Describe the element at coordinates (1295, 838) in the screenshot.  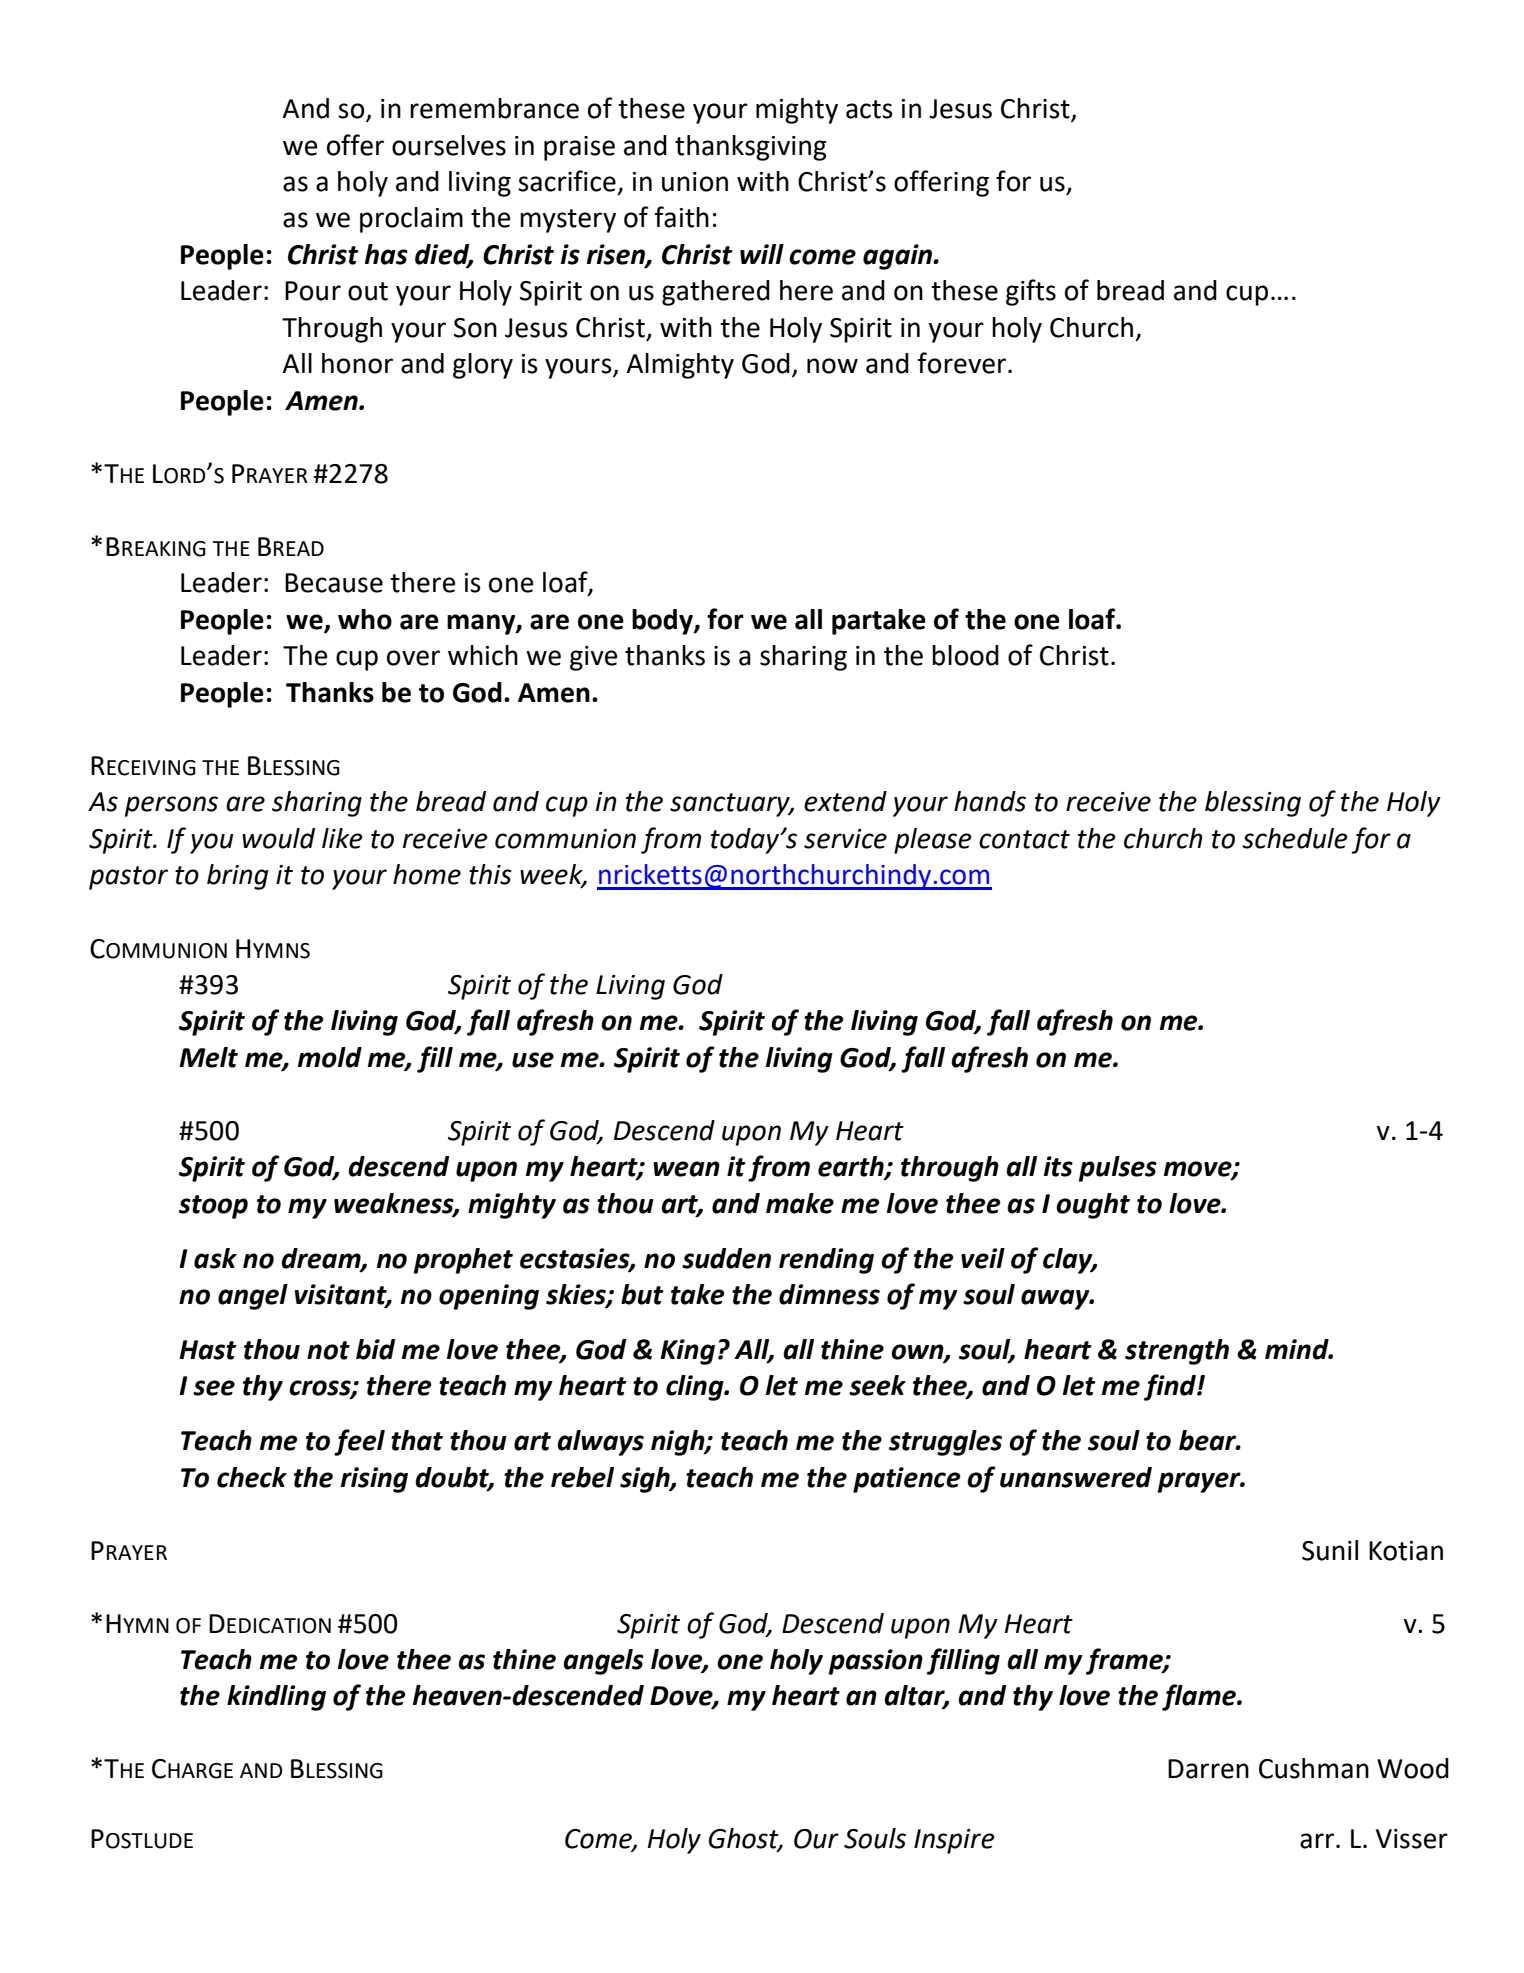
I see `schedule` at that location.
